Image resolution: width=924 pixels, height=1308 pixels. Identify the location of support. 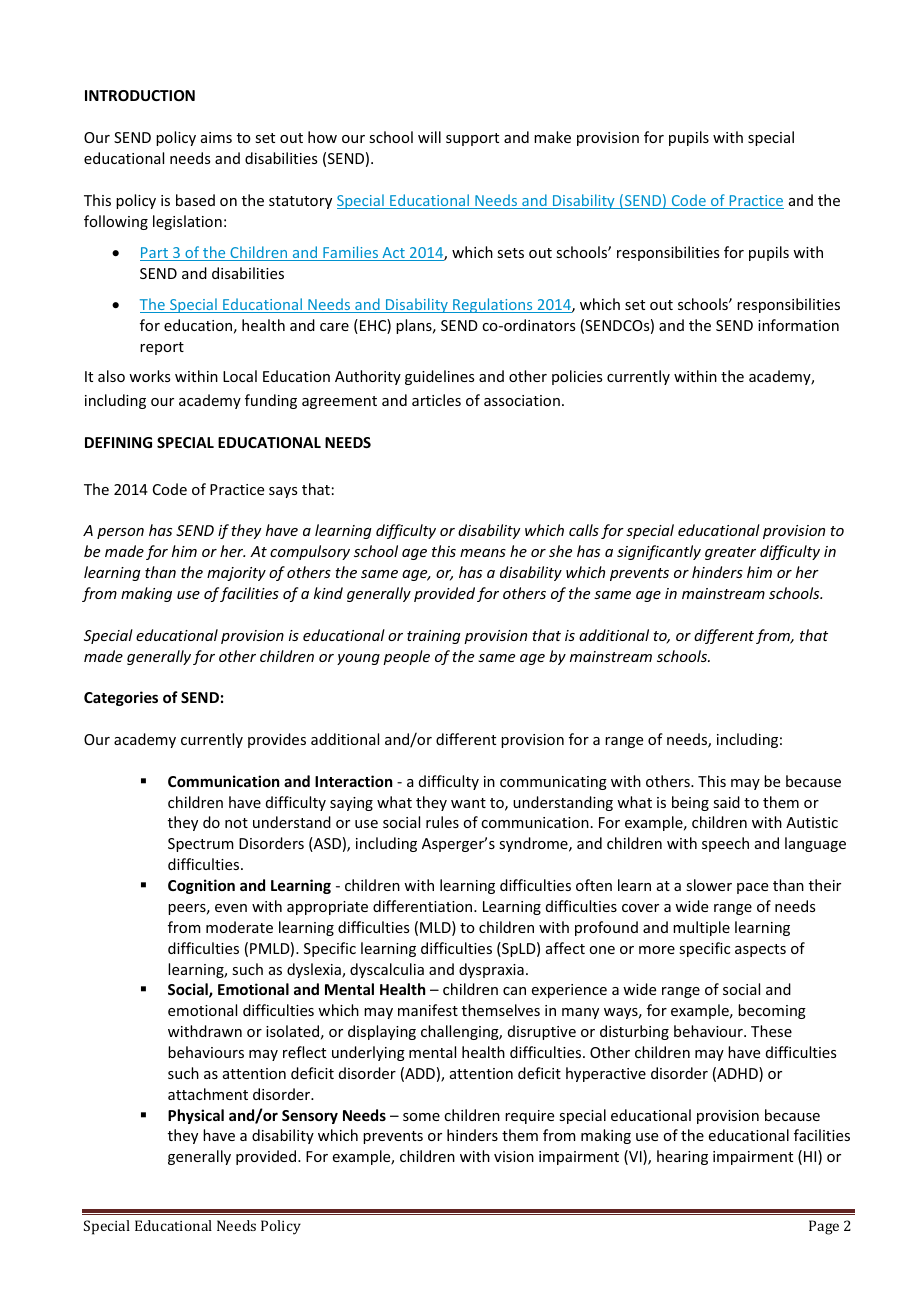
(472, 139).
